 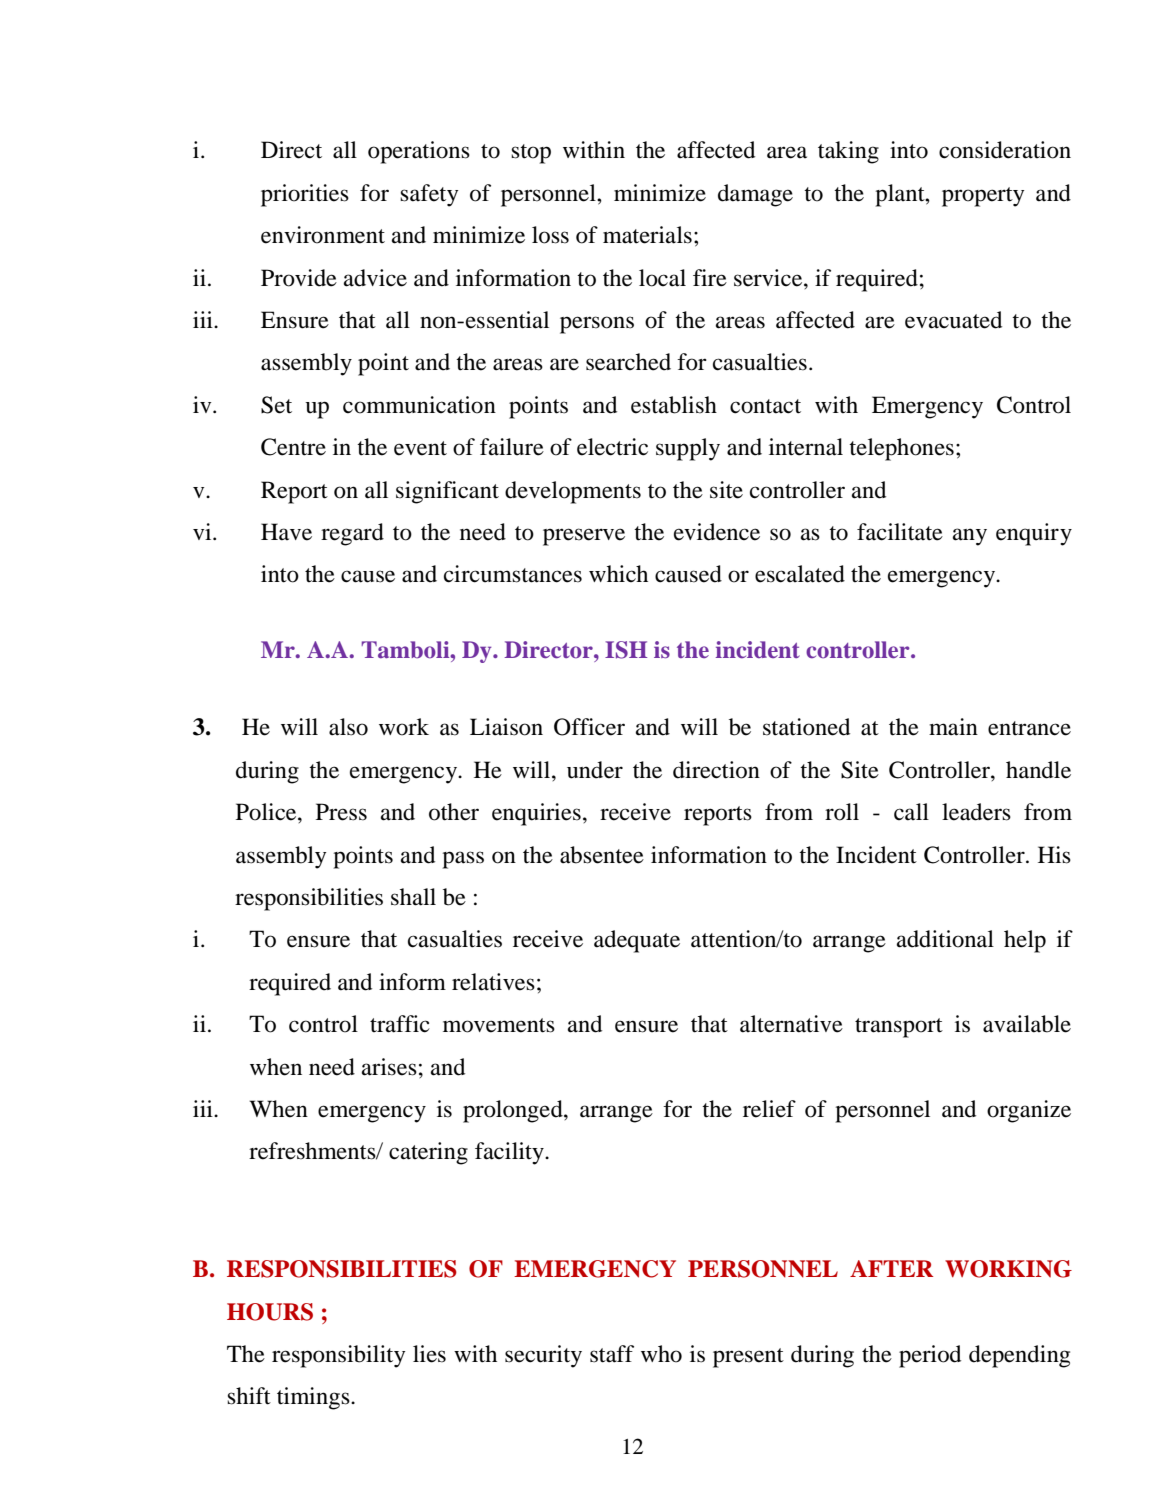 What do you see at coordinates (305, 195) in the document?
I see `priorities` at bounding box center [305, 195].
